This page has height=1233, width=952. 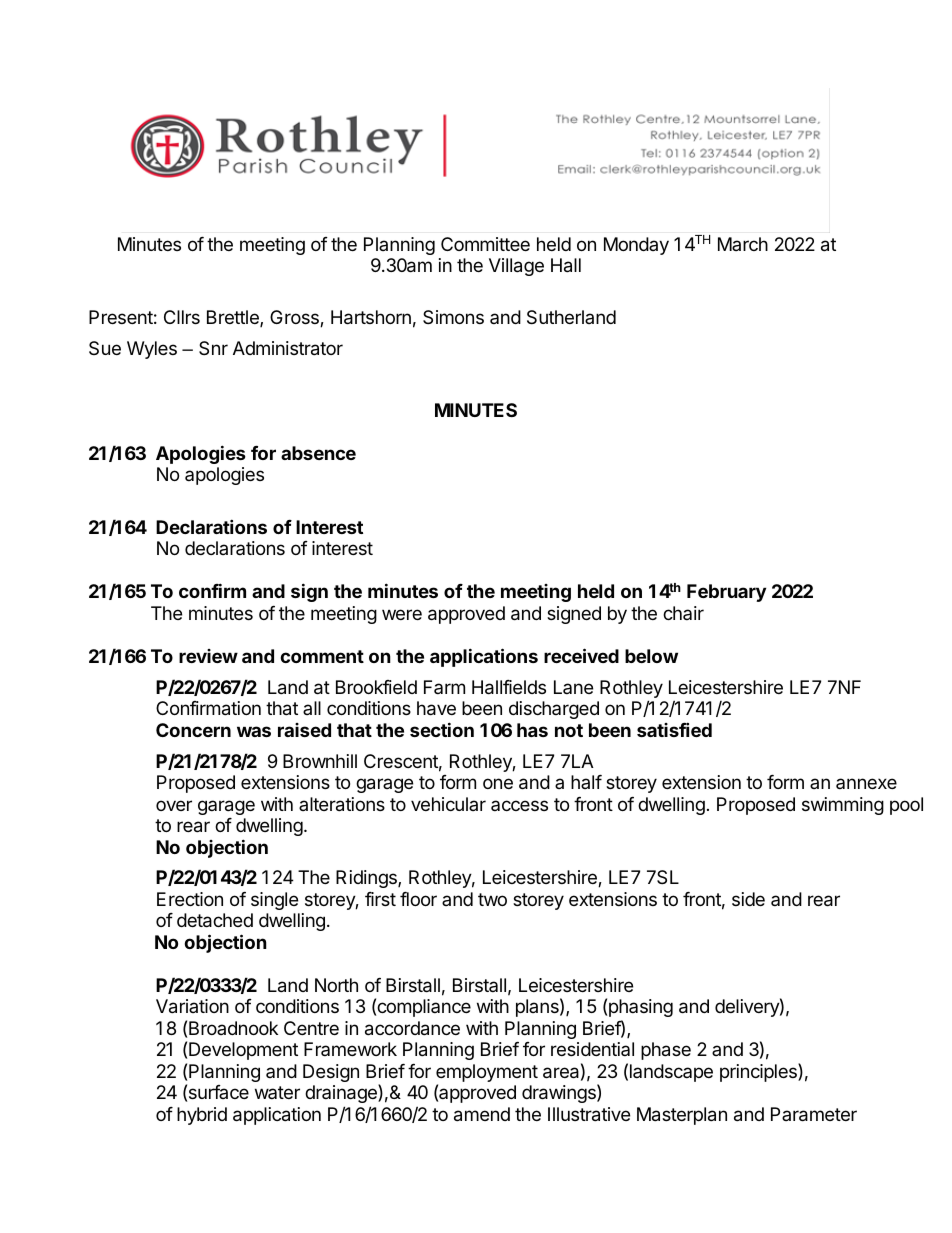 What do you see at coordinates (843, 806) in the page?
I see `swimming` at bounding box center [843, 806].
